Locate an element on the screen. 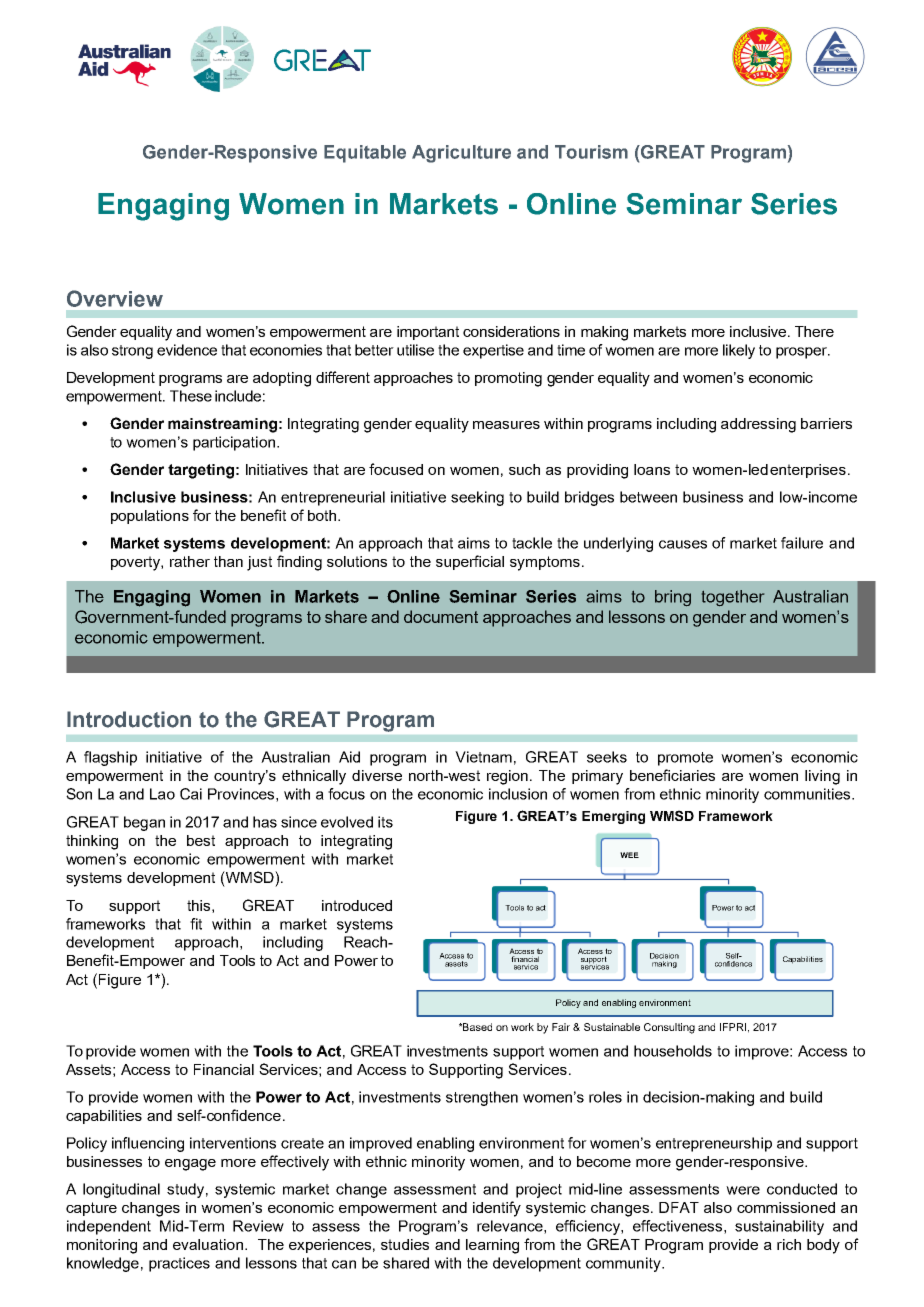 Image resolution: width=924 pixels, height=1307 pixels. evaluation is located at coordinates (208, 1244).
